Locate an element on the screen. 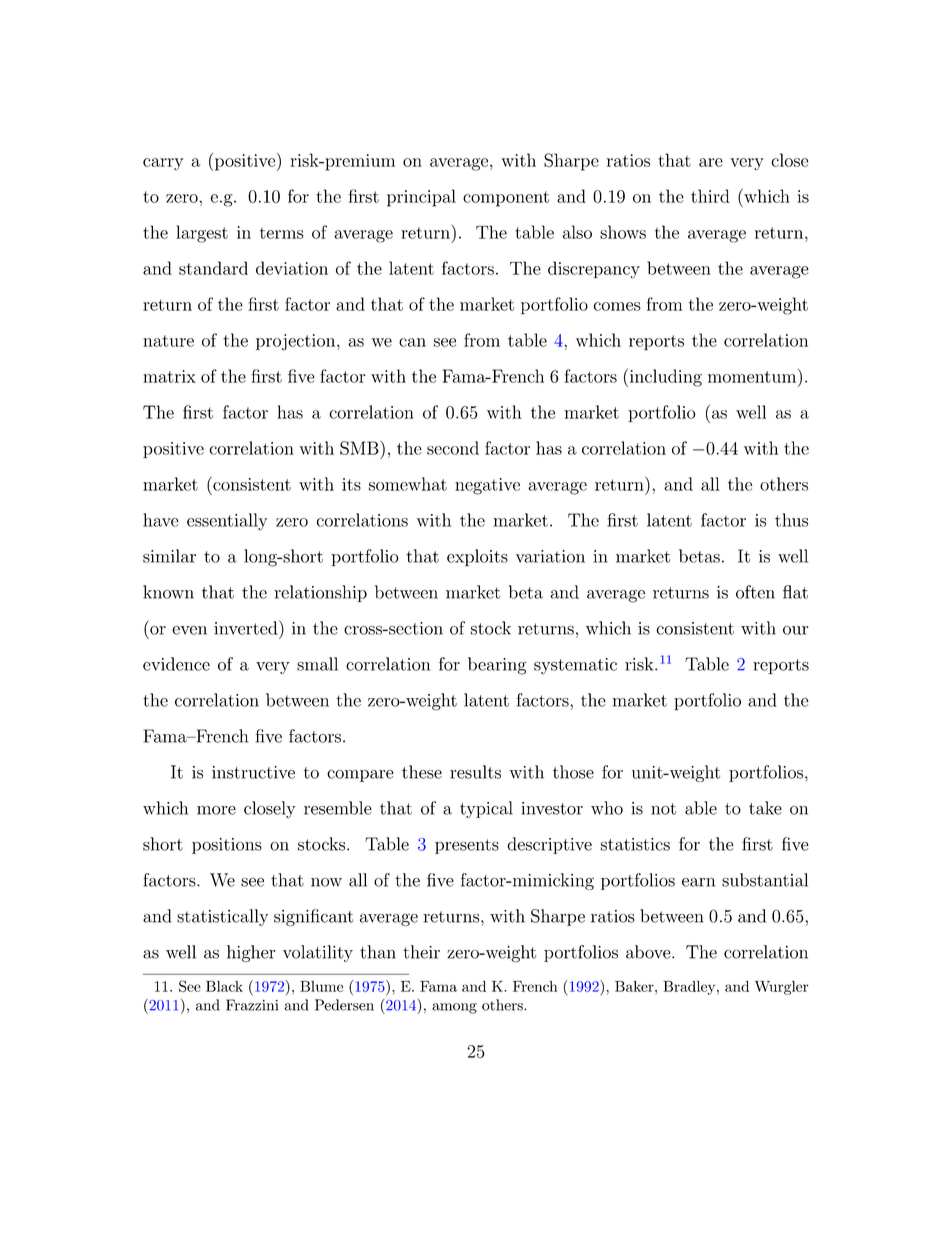  instructive is located at coordinates (253, 772).
